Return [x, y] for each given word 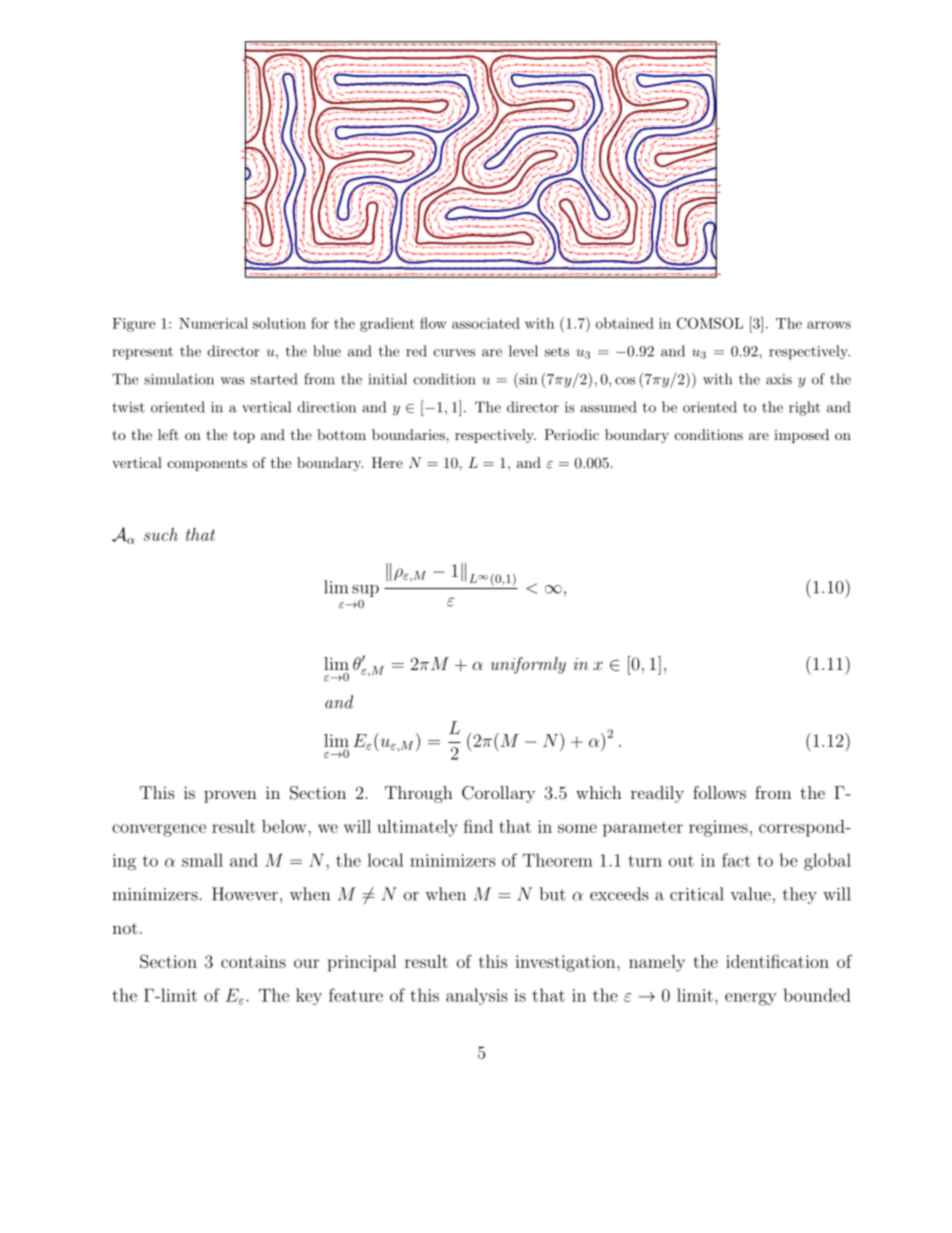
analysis [477, 996]
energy [751, 999]
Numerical [213, 323]
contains [253, 961]
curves [454, 353]
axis [779, 379]
